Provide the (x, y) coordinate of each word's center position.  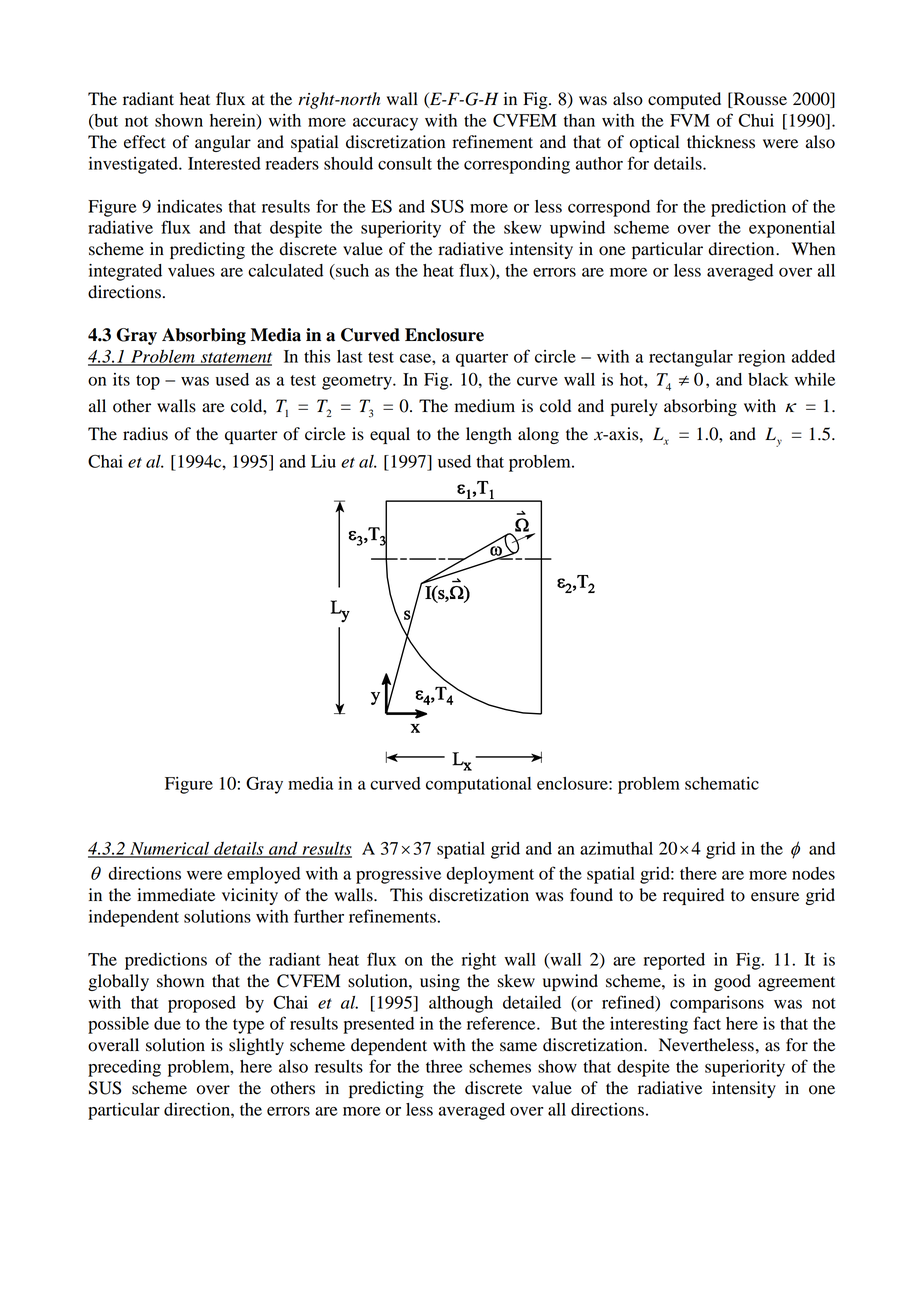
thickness (721, 142)
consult (405, 163)
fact (707, 1023)
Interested (224, 163)
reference (502, 1023)
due (167, 1023)
